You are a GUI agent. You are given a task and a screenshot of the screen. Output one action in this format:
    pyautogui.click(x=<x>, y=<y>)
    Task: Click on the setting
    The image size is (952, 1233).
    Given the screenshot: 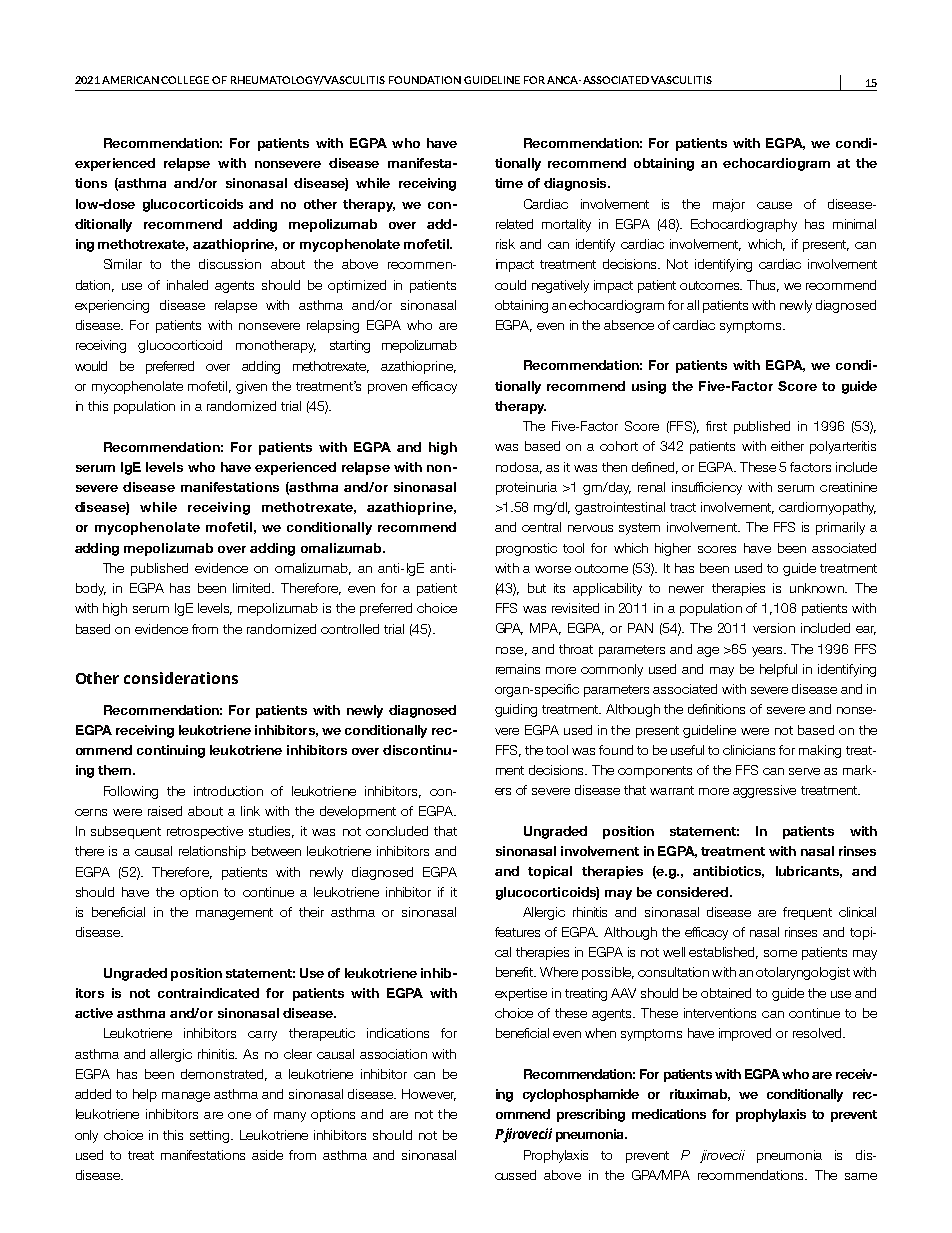 What is the action you would take?
    pyautogui.click(x=209, y=1136)
